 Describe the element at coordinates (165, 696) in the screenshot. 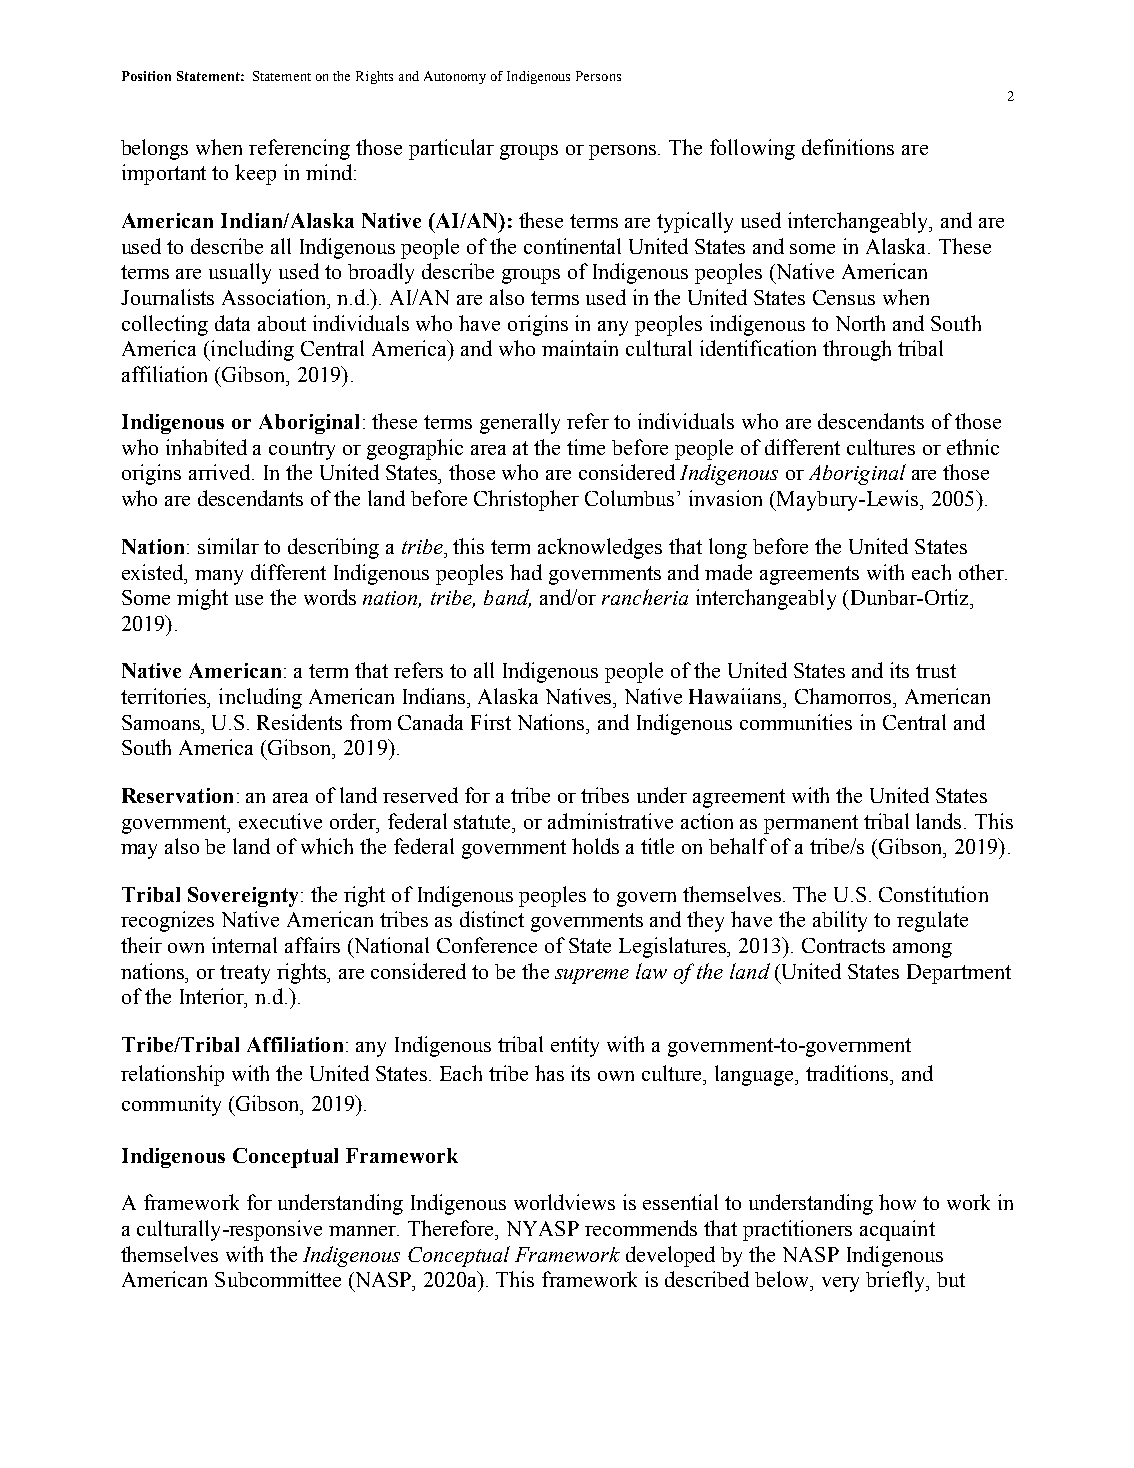

I see `territories` at that location.
